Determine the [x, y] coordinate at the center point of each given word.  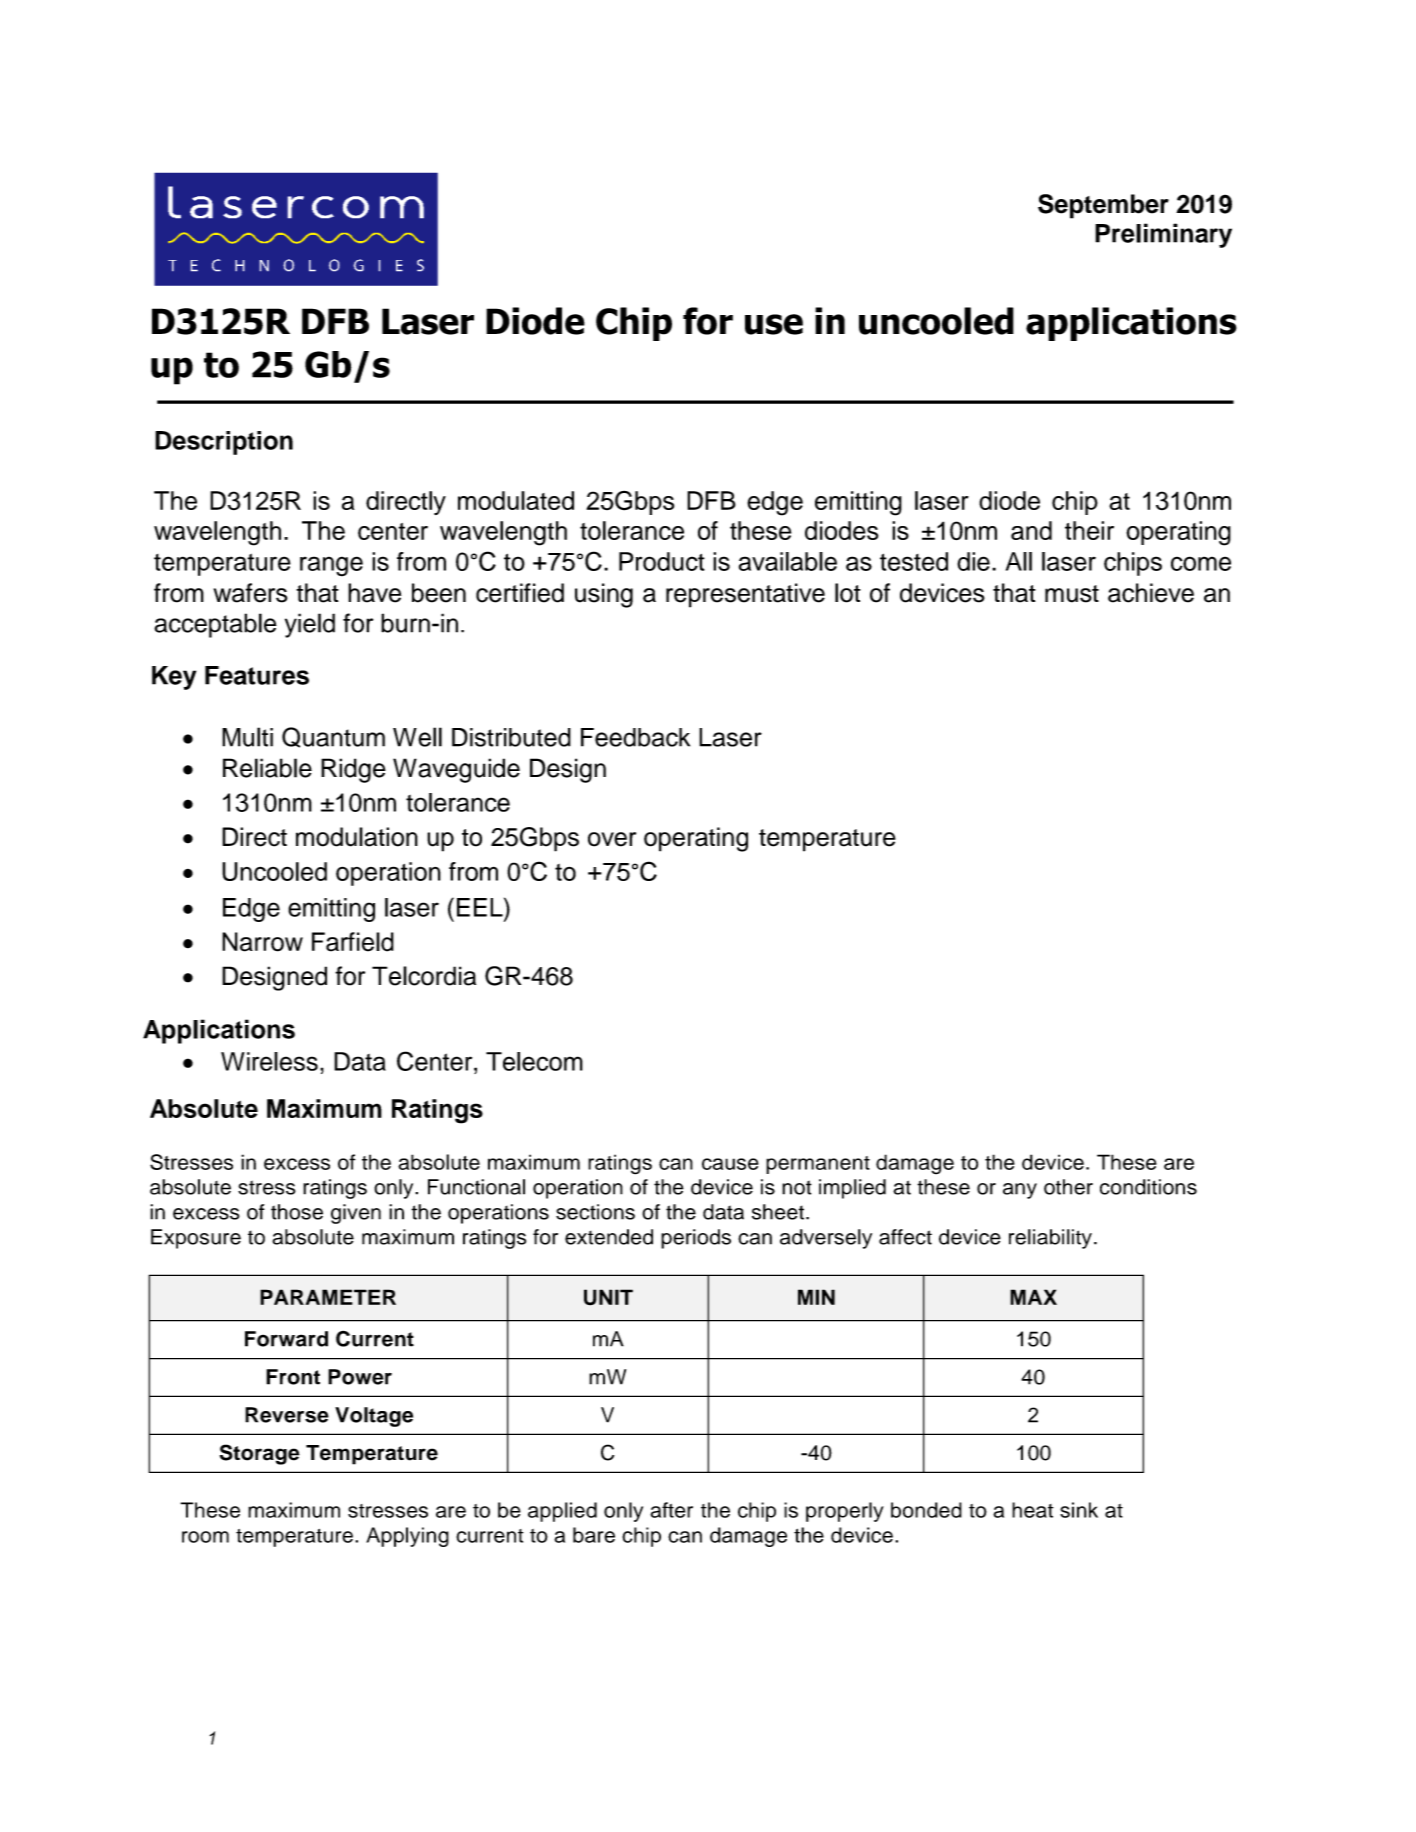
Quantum [333, 737]
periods [696, 1239]
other [1068, 1187]
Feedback [635, 737]
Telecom [534, 1061]
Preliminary [1163, 235]
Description [224, 443]
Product [662, 561]
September [1103, 206]
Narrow [262, 942]
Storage [260, 1454]
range [331, 566]
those [297, 1212]
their [1089, 530]
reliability [1050, 1239]
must [1072, 594]
